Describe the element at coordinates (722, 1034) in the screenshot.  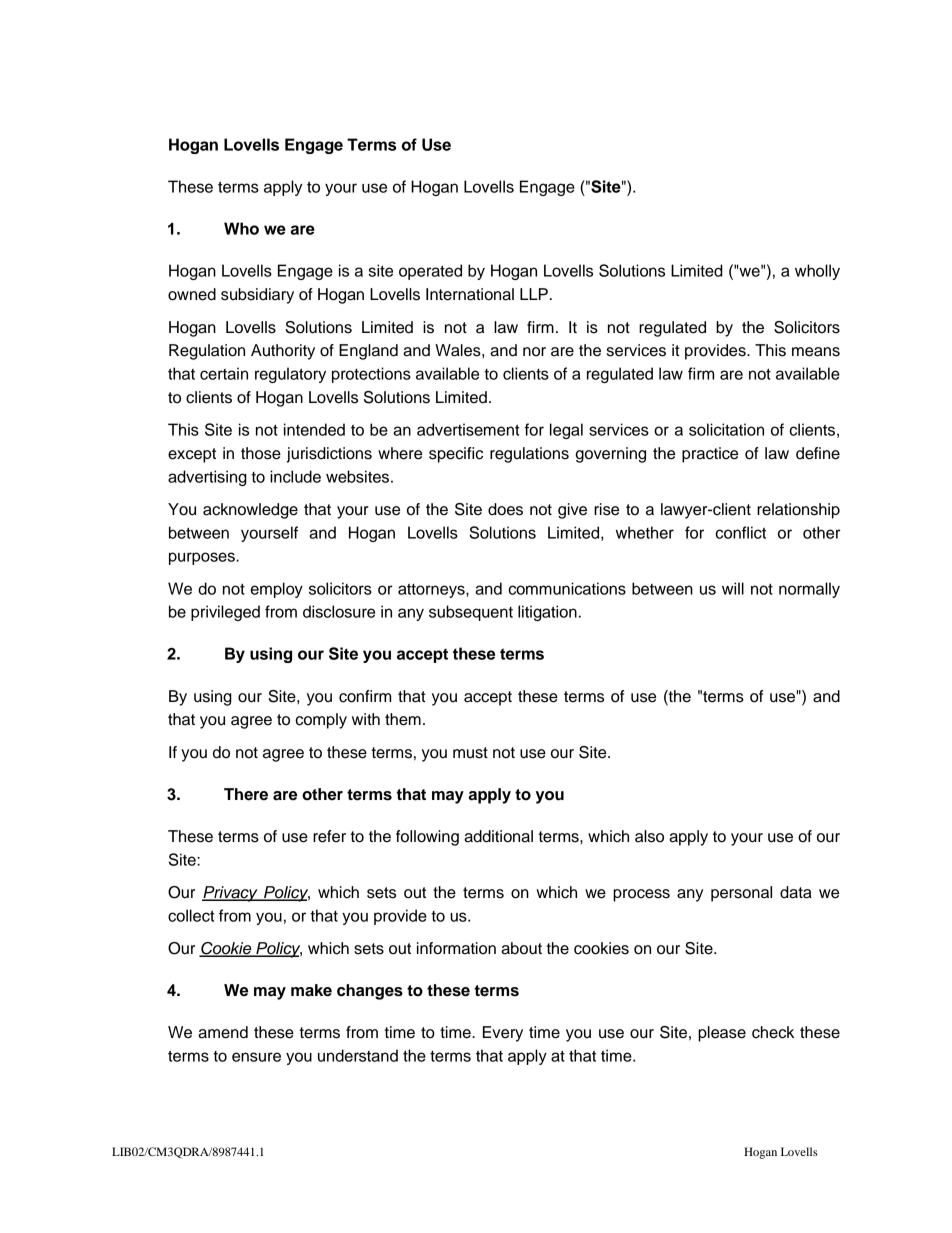
I see `please` at that location.
